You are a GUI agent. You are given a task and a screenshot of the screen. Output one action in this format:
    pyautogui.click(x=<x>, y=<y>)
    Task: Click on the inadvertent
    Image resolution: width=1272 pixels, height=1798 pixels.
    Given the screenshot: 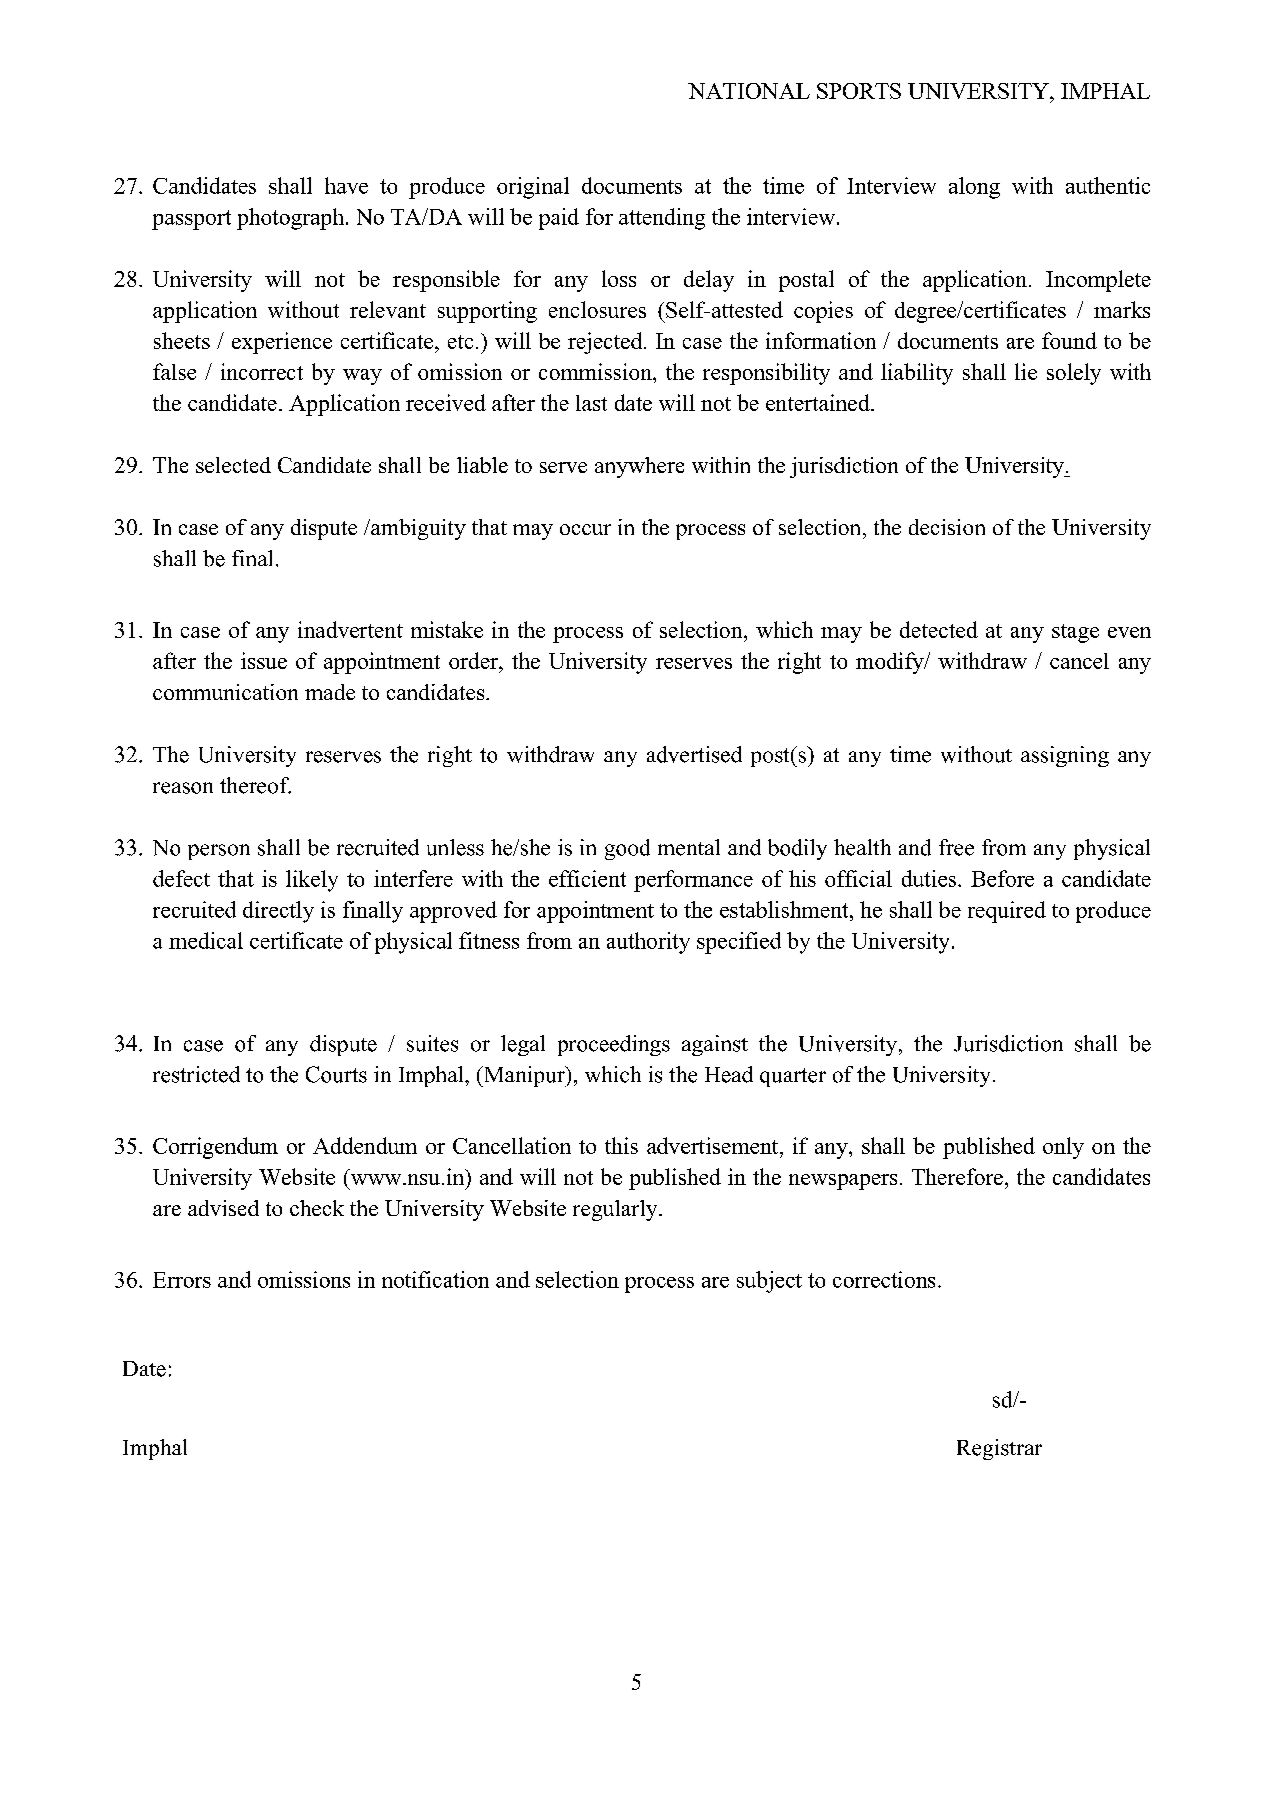 What is the action you would take?
    pyautogui.click(x=350, y=629)
